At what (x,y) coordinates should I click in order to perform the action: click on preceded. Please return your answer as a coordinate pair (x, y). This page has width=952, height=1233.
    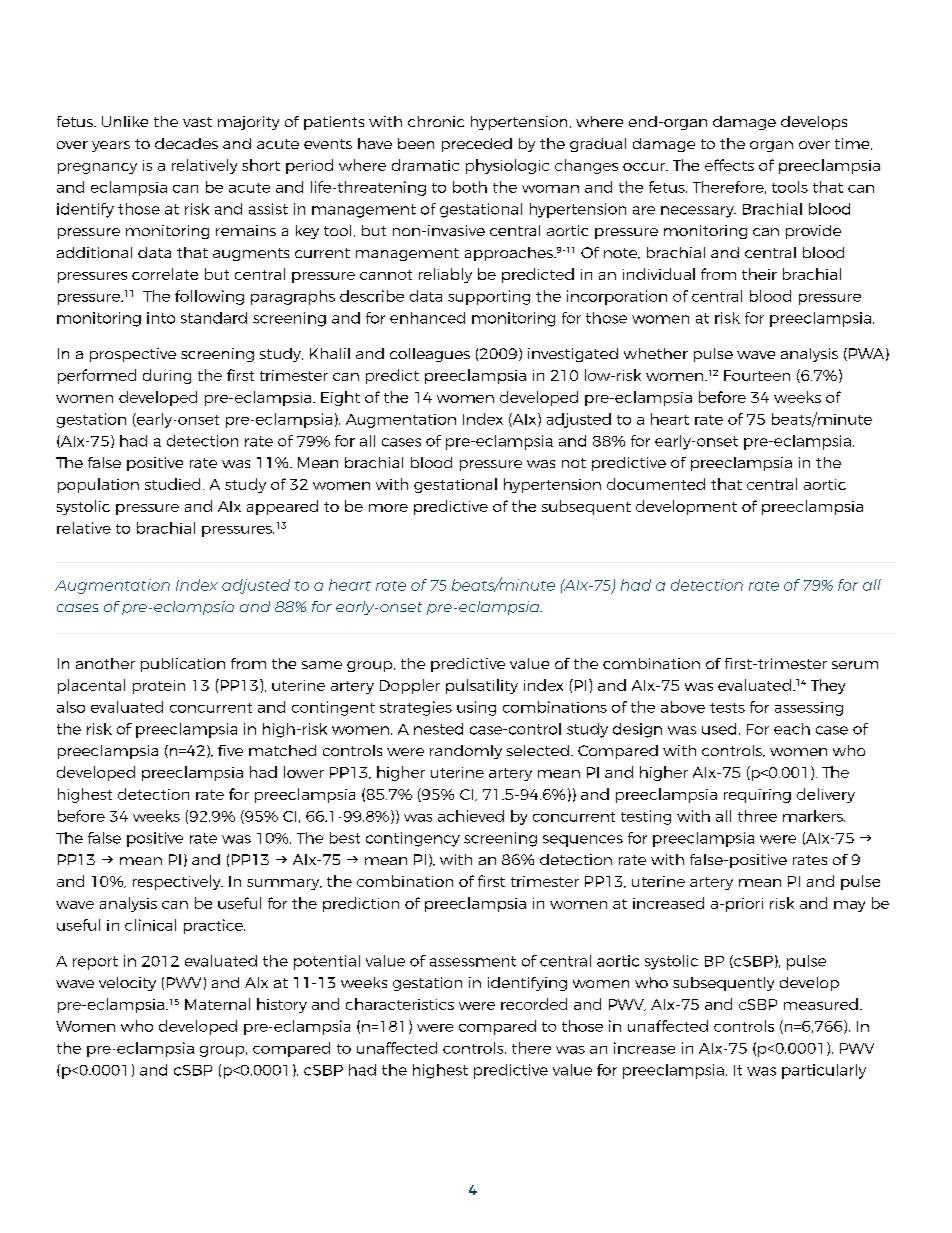
    Looking at the image, I should click on (477, 145).
